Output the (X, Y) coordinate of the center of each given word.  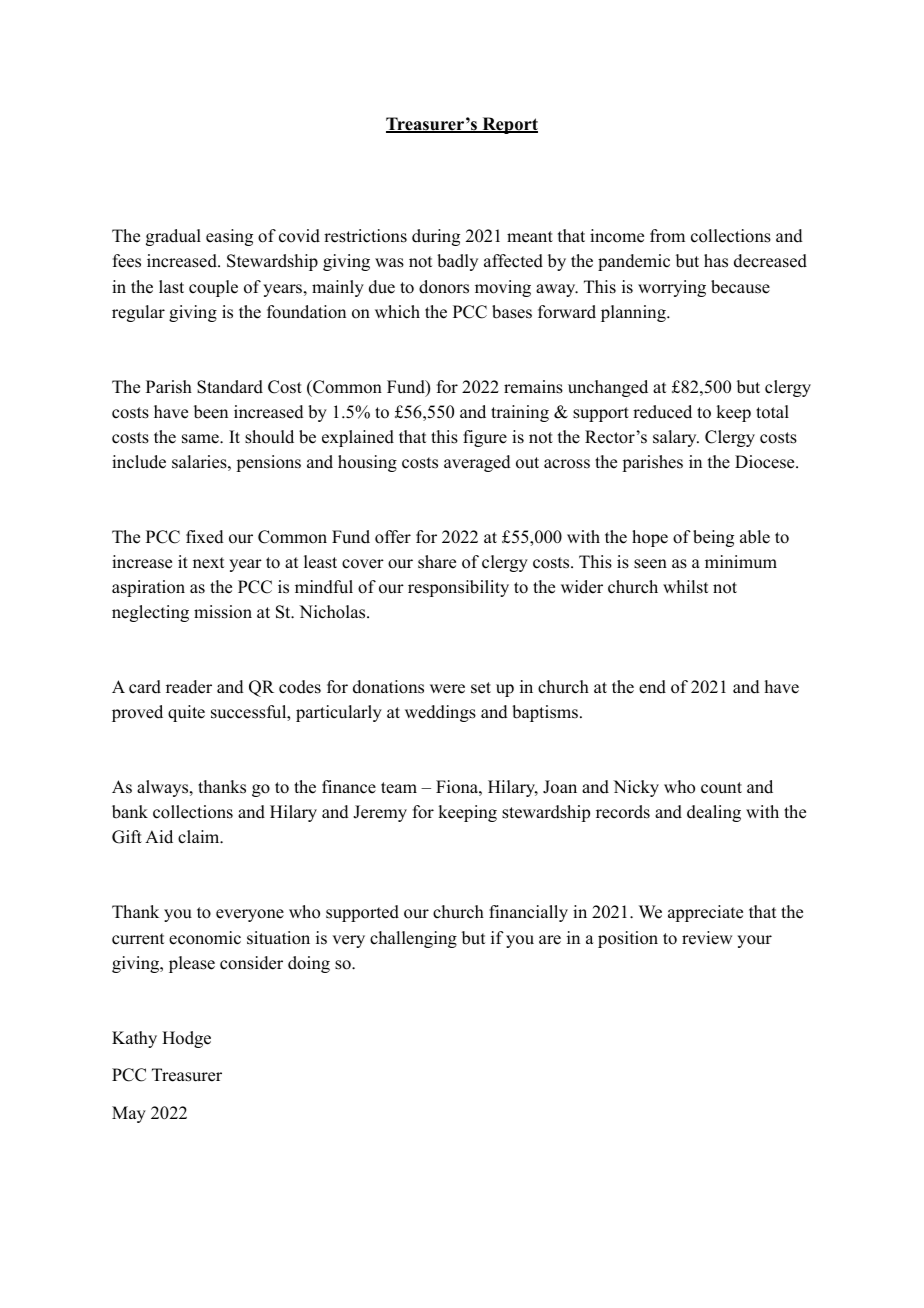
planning (634, 313)
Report (509, 125)
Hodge (186, 1039)
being (713, 538)
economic (205, 938)
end (652, 687)
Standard (230, 387)
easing (229, 237)
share (437, 562)
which (397, 312)
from (667, 236)
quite (186, 713)
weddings (440, 713)
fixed (205, 537)
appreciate (705, 913)
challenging (413, 939)
